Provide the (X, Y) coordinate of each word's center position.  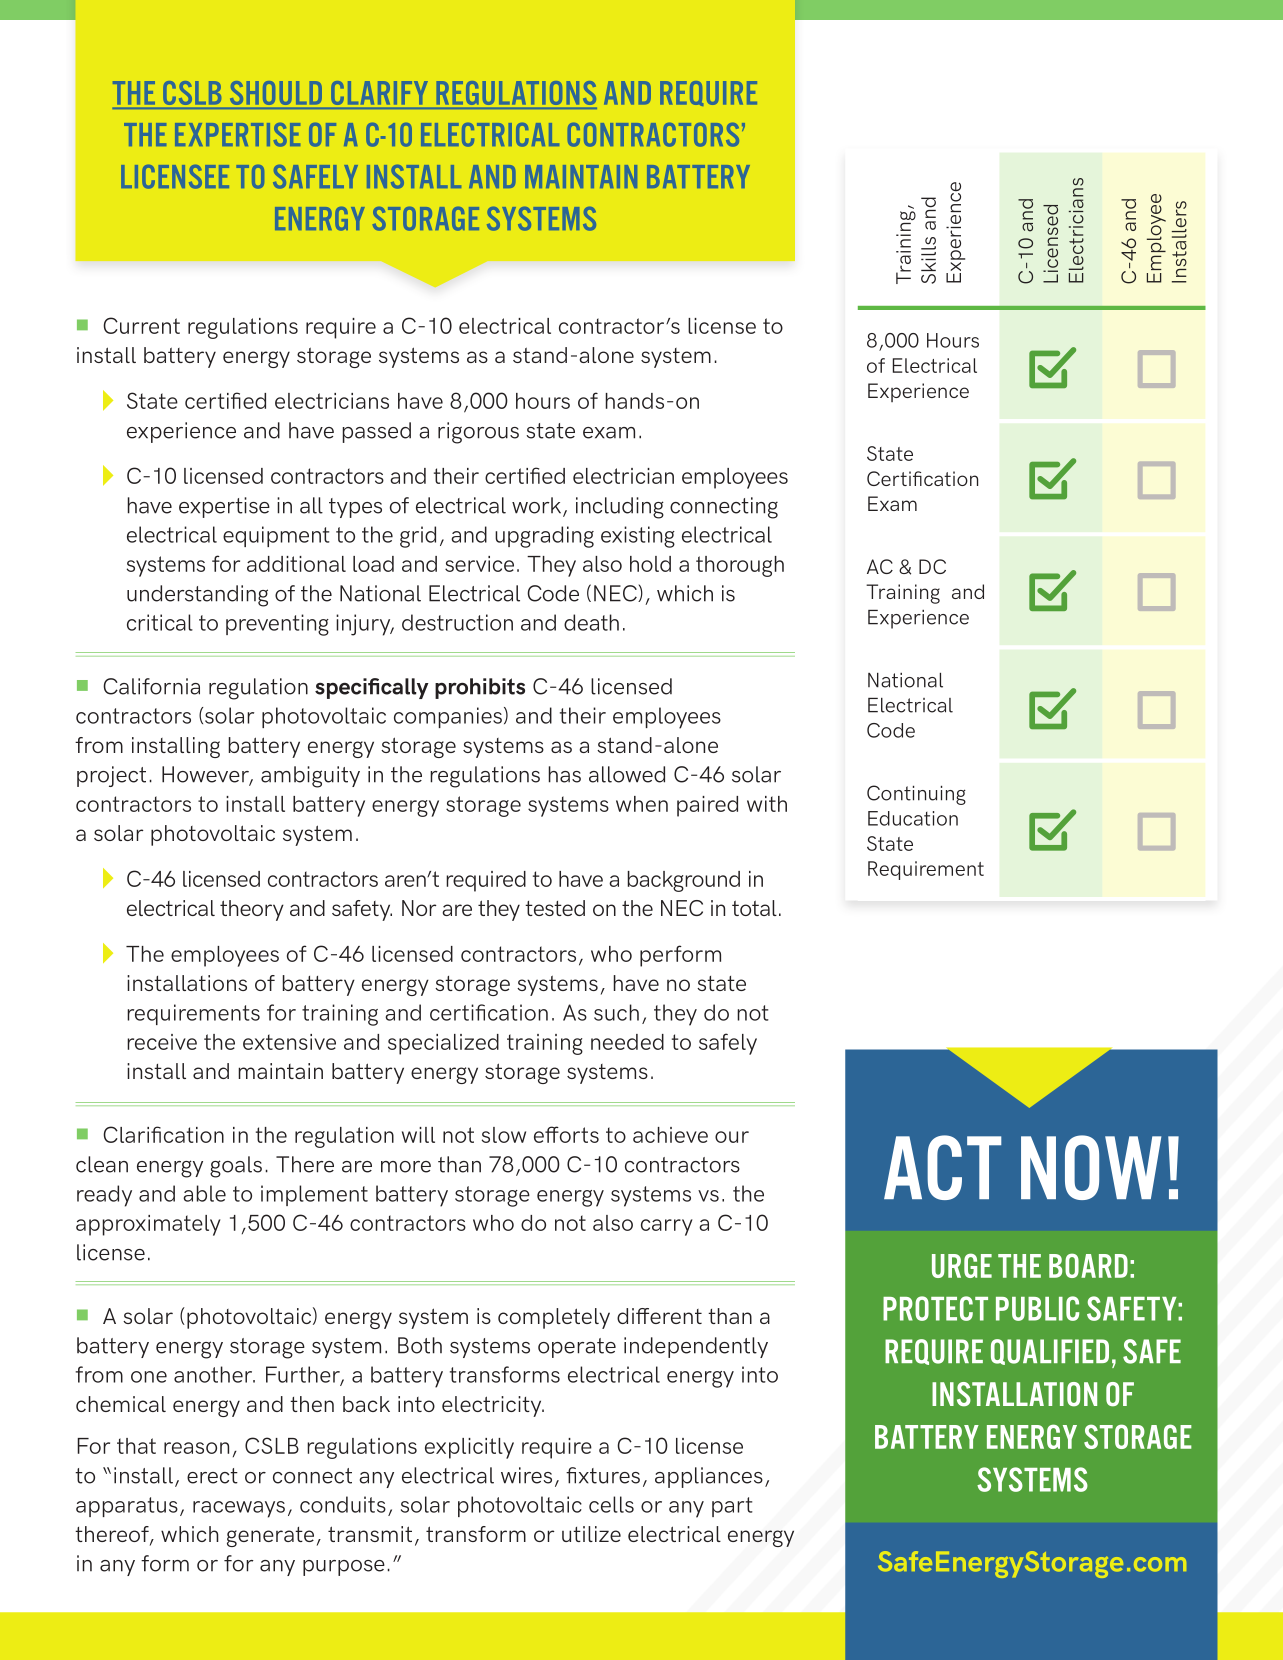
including (620, 508)
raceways (239, 1509)
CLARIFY (379, 93)
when (642, 804)
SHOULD (276, 93)
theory (252, 910)
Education (913, 818)
